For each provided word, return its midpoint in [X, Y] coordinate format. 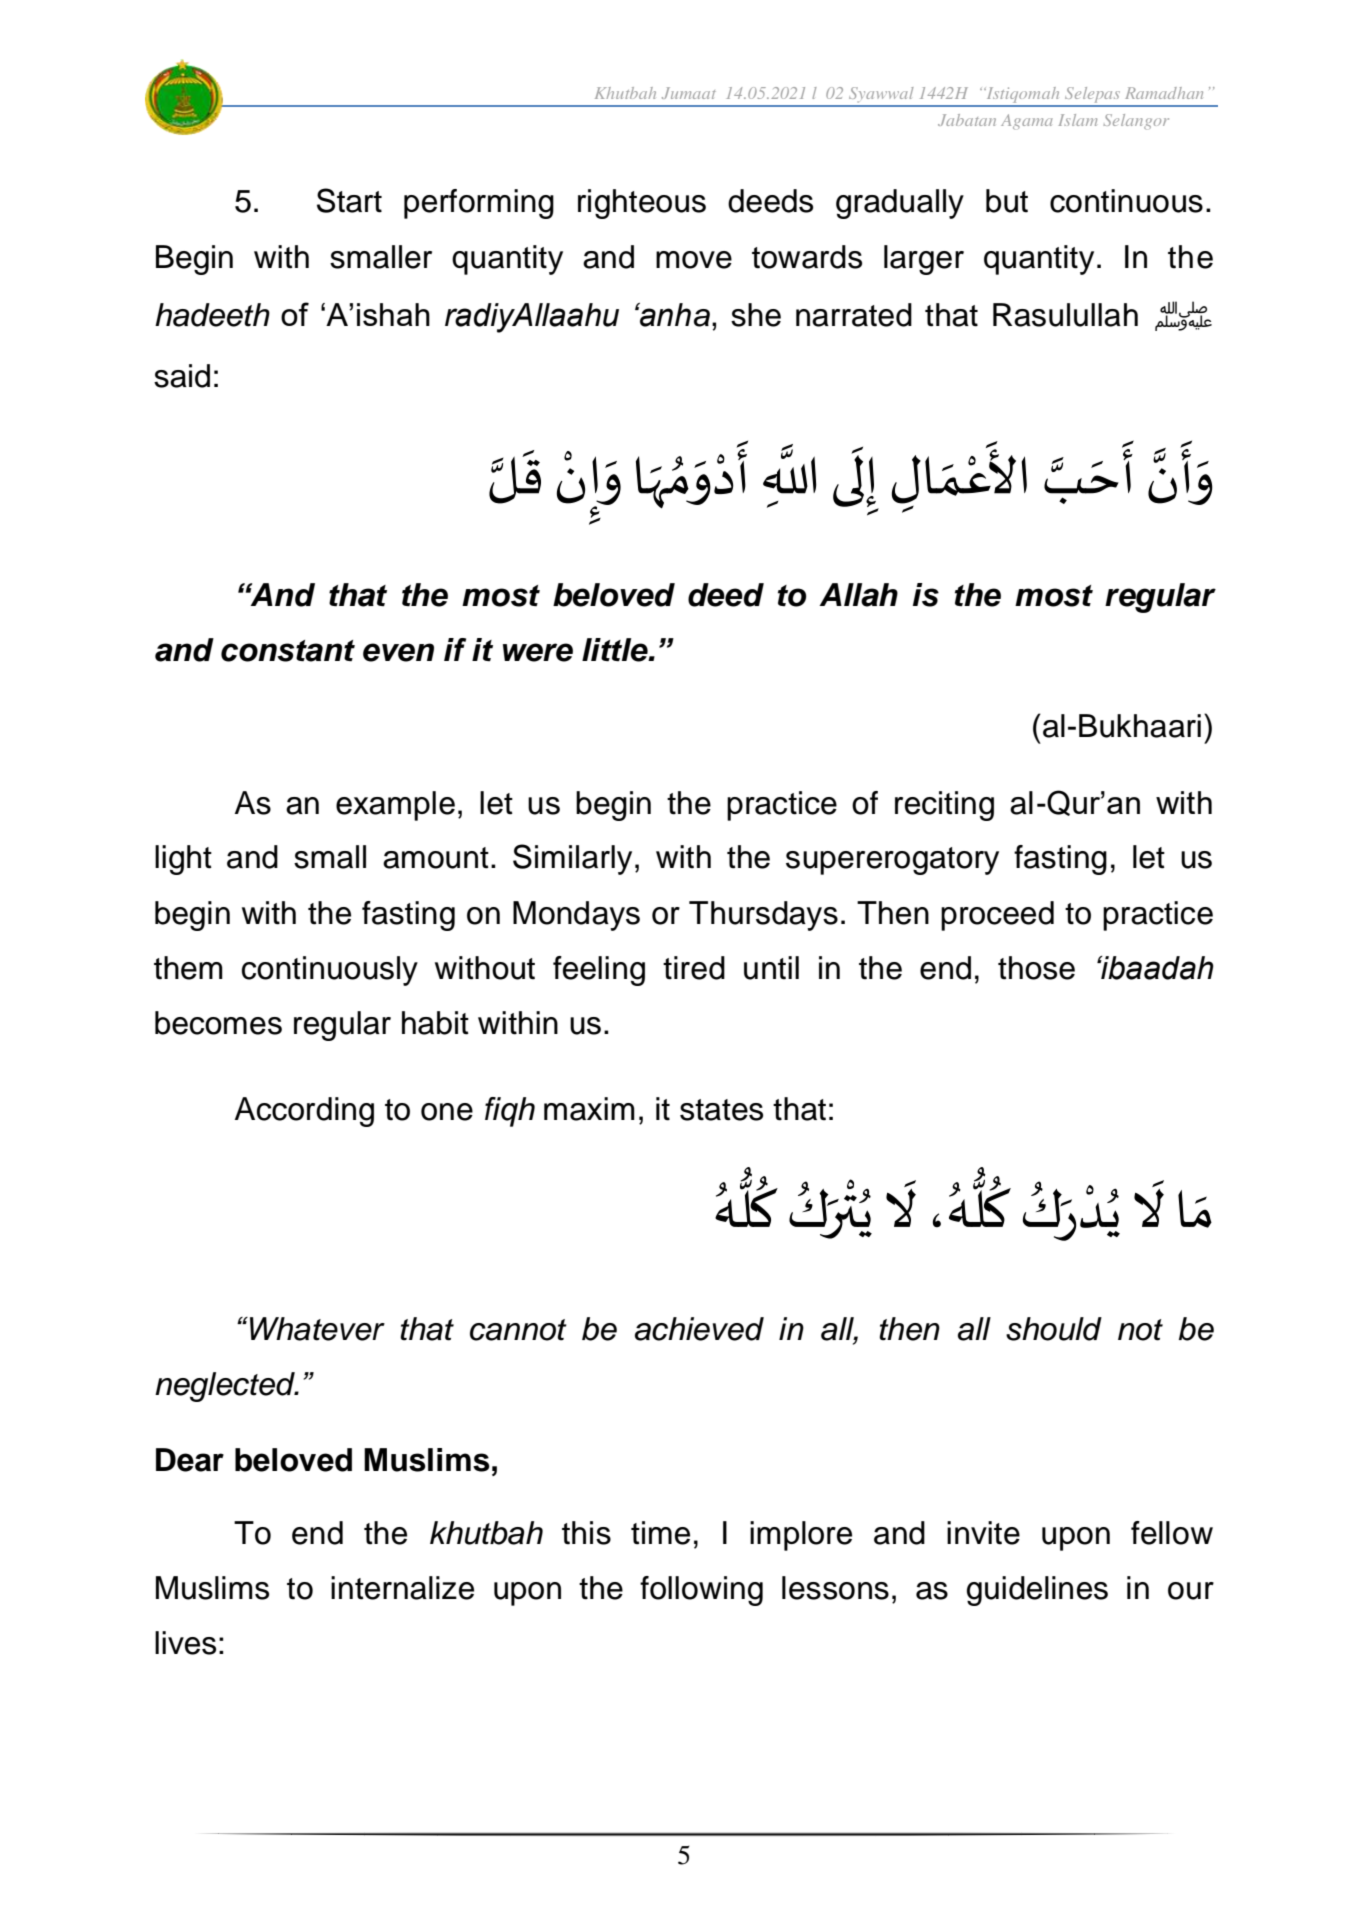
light [183, 860]
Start [349, 200]
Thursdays [763, 916]
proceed [997, 916]
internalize [402, 1588]
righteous [642, 204]
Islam [1078, 120]
